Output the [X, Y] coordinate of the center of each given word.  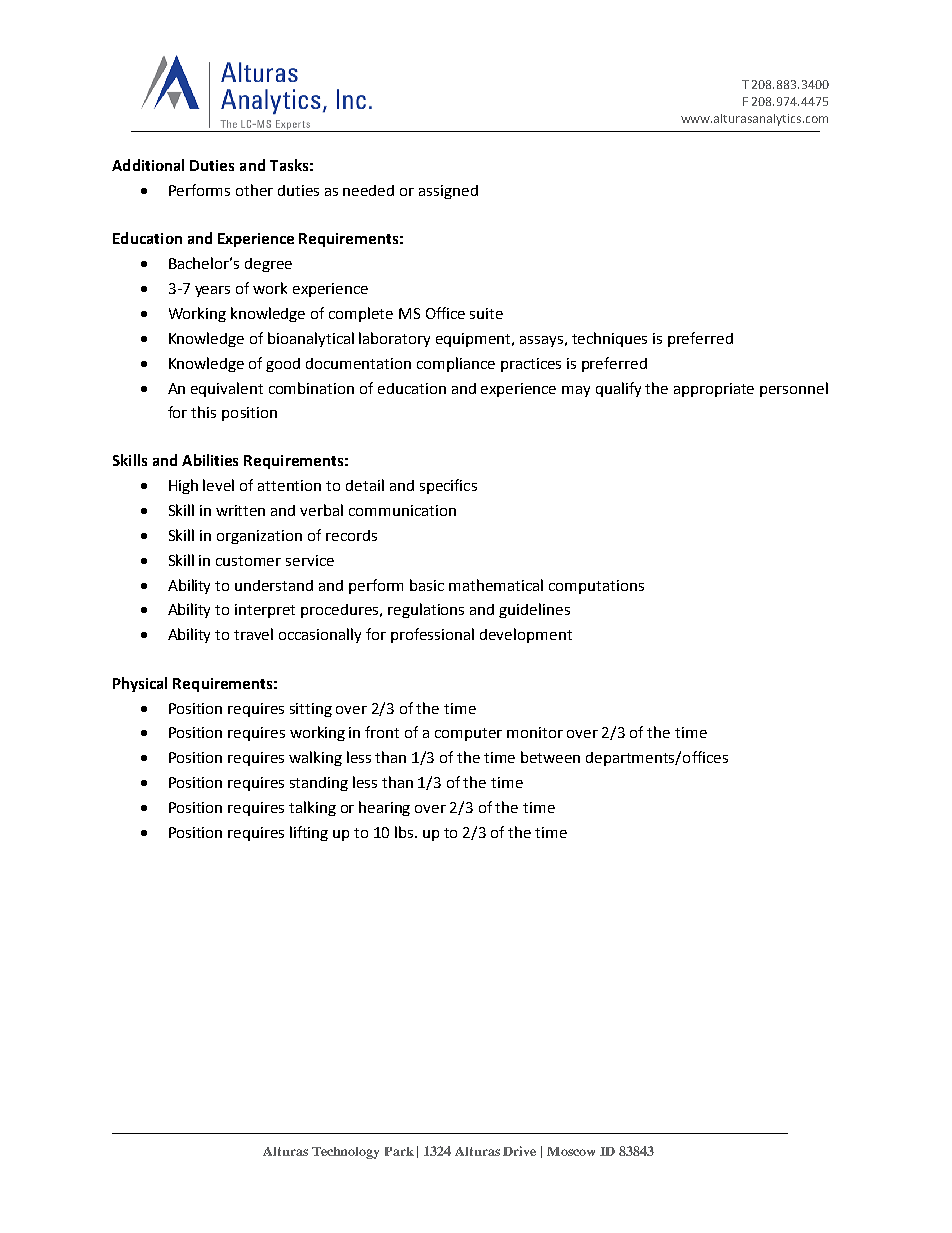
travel [253, 634]
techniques [609, 339]
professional [432, 635]
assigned [448, 192]
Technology [345, 1153]
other [254, 190]
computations [596, 587]
